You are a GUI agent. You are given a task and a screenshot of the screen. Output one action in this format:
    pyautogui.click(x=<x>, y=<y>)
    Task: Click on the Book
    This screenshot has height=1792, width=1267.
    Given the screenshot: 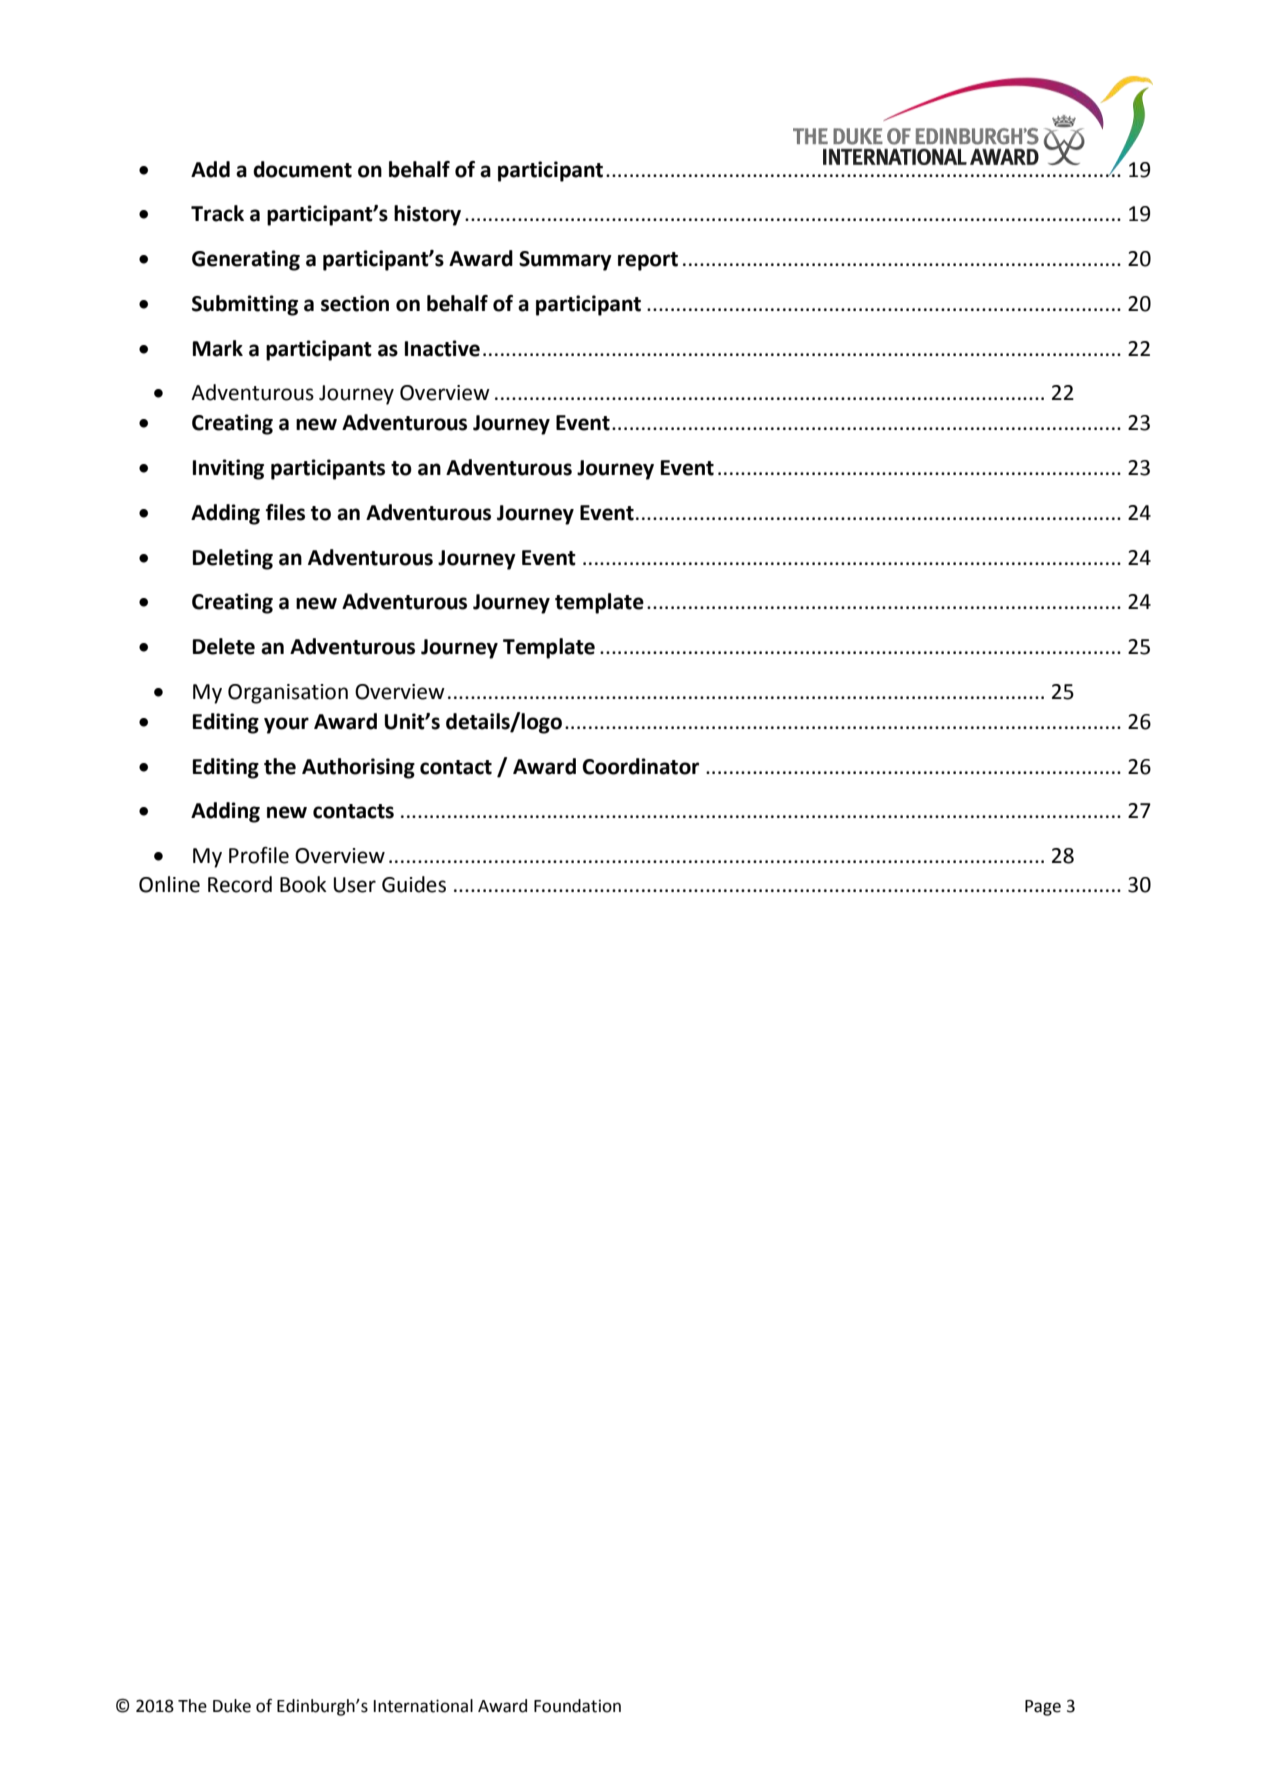 What is the action you would take?
    pyautogui.click(x=303, y=884)
